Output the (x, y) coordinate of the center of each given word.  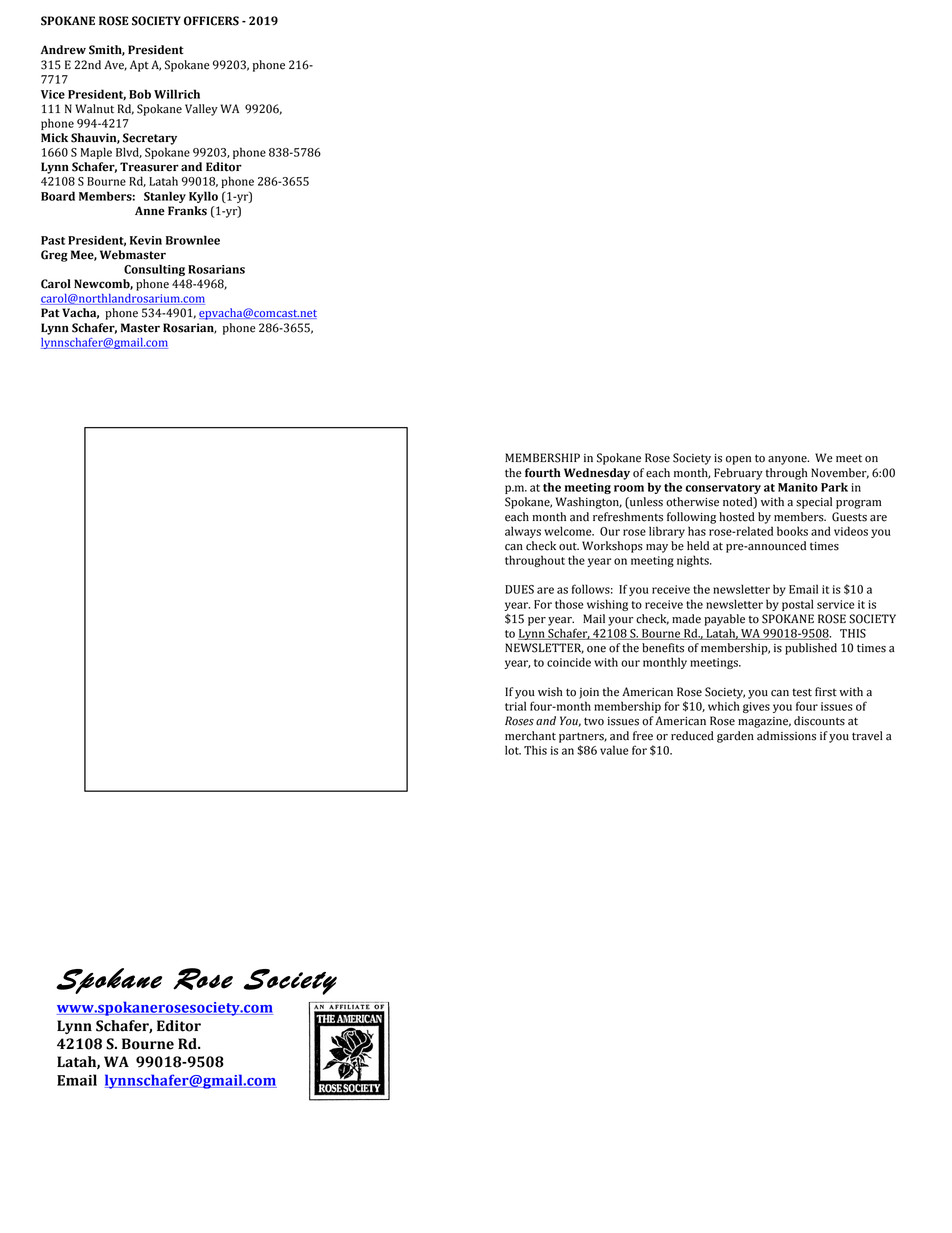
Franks (187, 211)
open (738, 460)
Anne (150, 211)
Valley (201, 110)
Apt (139, 66)
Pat (50, 313)
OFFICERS (211, 21)
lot (513, 750)
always (523, 532)
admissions (786, 736)
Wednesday (597, 474)
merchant (530, 736)
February (738, 474)
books (792, 531)
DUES (519, 589)
